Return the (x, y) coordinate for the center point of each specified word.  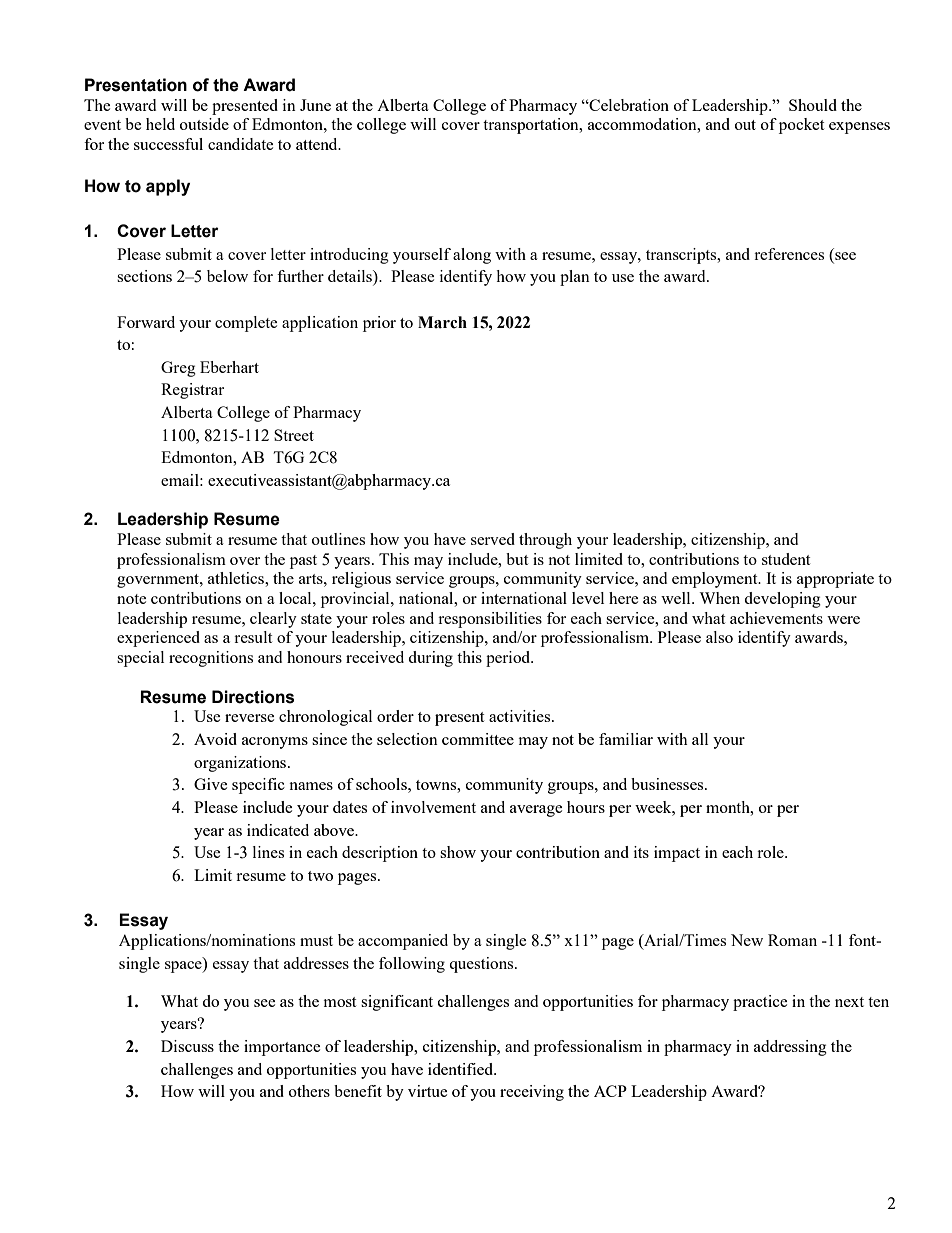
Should (813, 105)
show (458, 852)
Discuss (187, 1046)
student (786, 559)
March (442, 322)
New (747, 940)
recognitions (211, 659)
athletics (237, 578)
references (789, 254)
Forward (146, 322)
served (493, 539)
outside (204, 124)
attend (318, 144)
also (719, 637)
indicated (278, 830)
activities (521, 716)
